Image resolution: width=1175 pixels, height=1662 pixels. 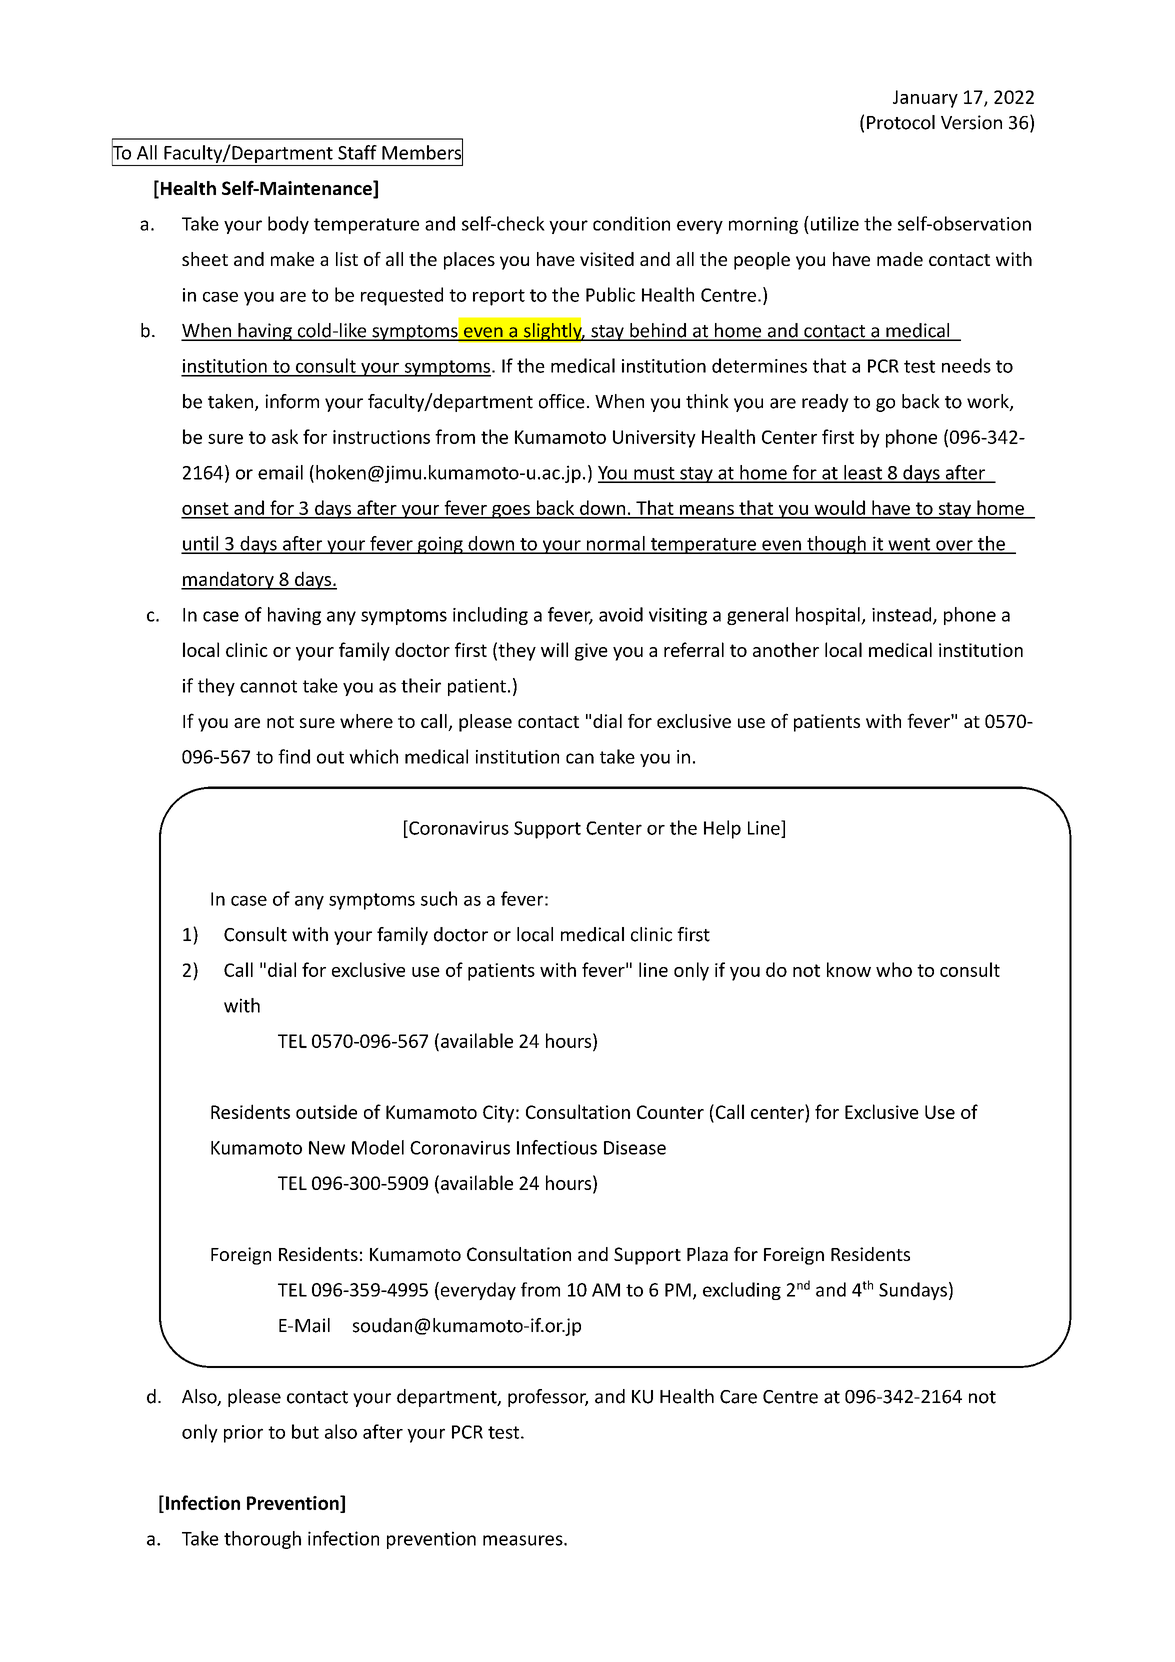 What do you see at coordinates (631, 223) in the image?
I see `condition` at bounding box center [631, 223].
